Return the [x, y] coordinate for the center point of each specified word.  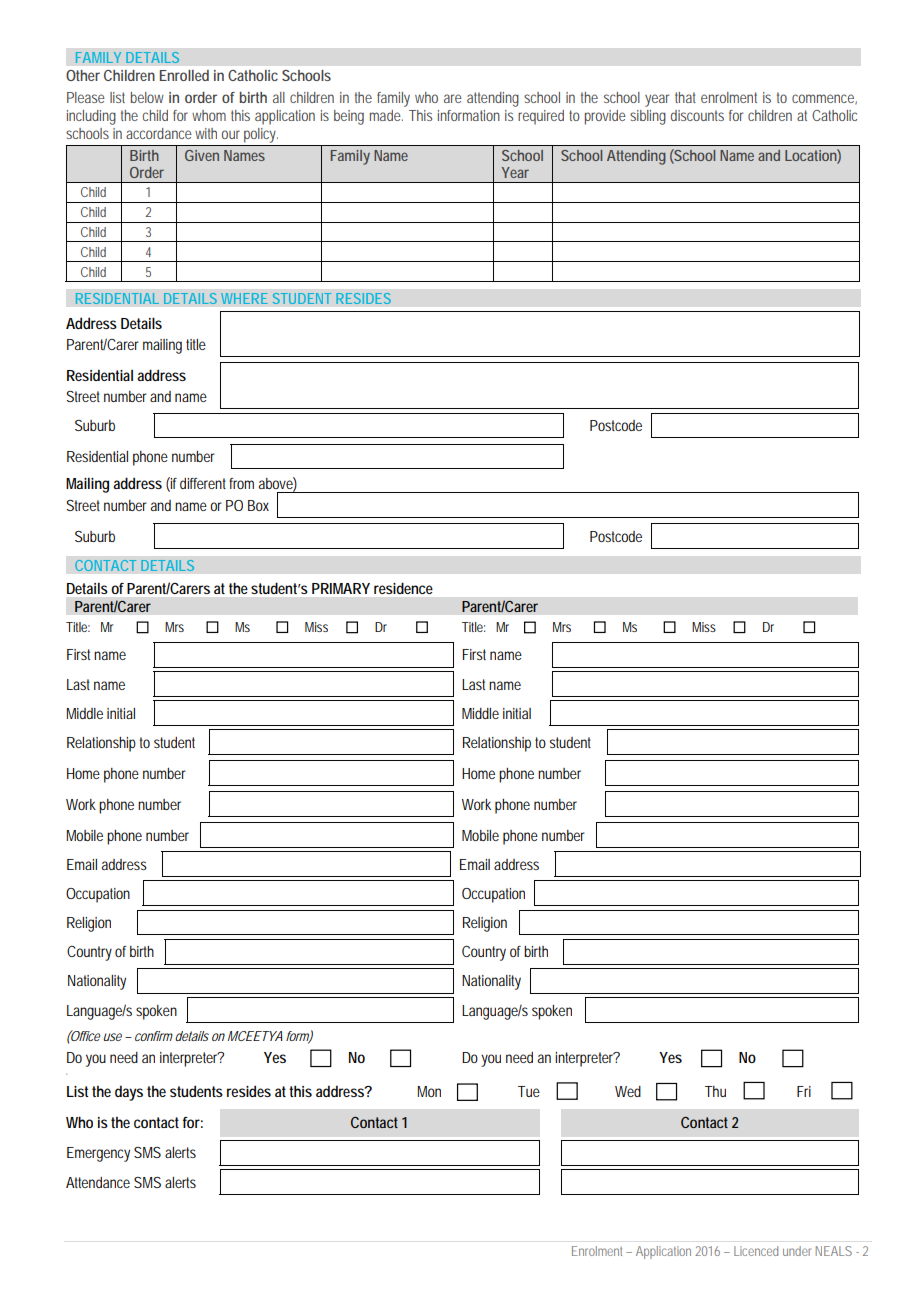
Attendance [98, 1182]
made [386, 115]
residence [403, 588]
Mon [429, 1091]
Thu [715, 1091]
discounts [697, 115]
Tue [529, 1091]
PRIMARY [341, 588]
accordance [159, 133]
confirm [154, 1036]
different [205, 483]
